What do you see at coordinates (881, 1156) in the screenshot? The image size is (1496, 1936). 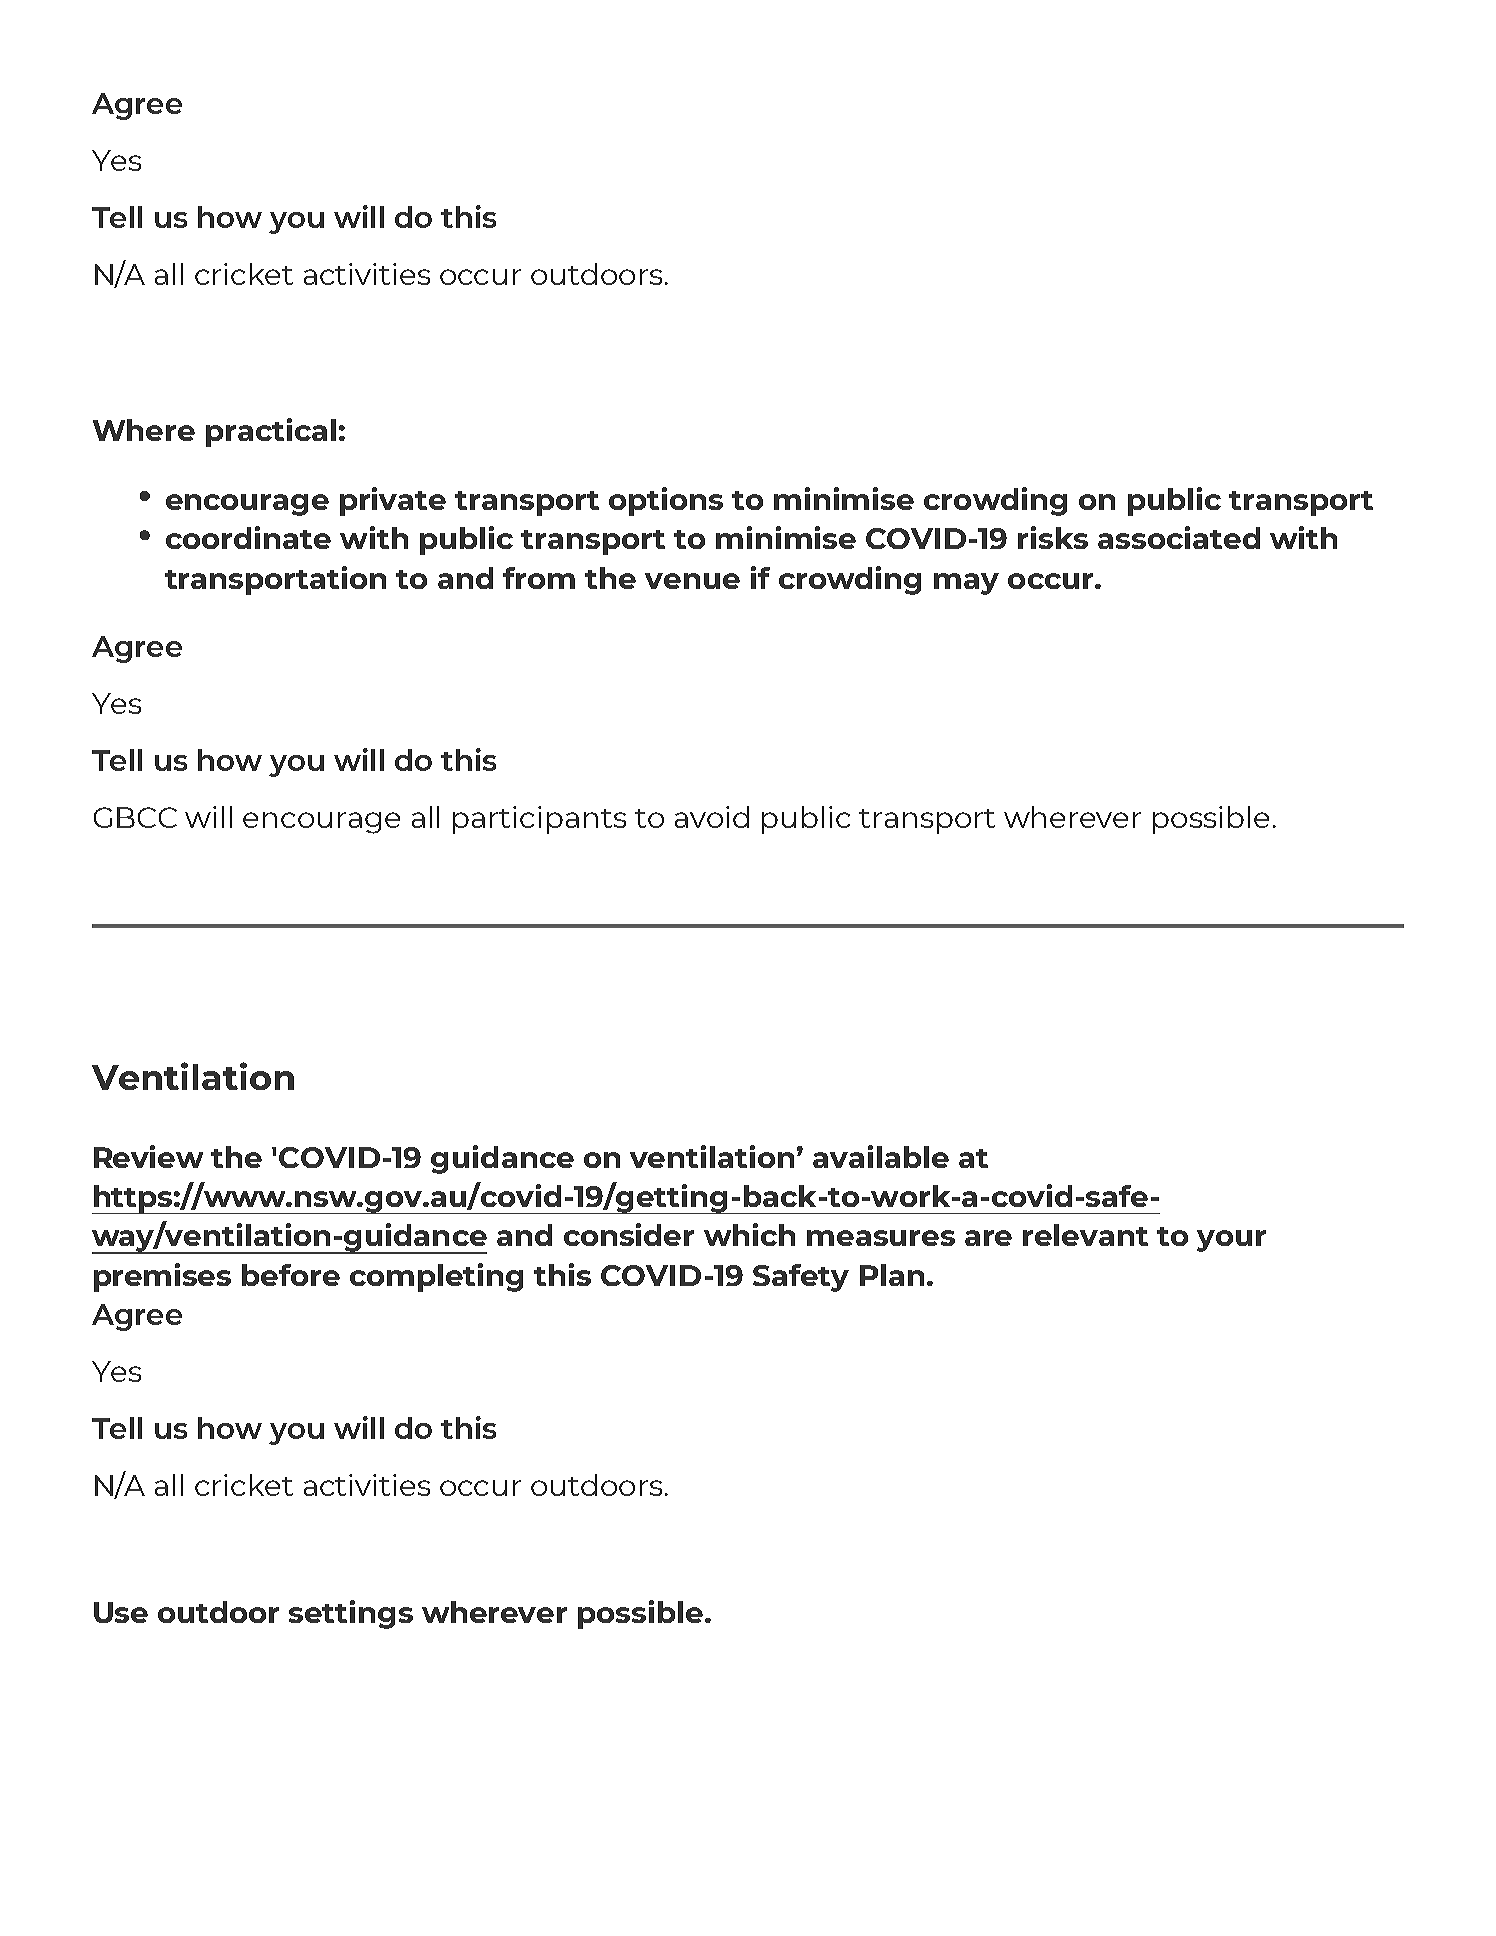 I see `available` at bounding box center [881, 1156].
